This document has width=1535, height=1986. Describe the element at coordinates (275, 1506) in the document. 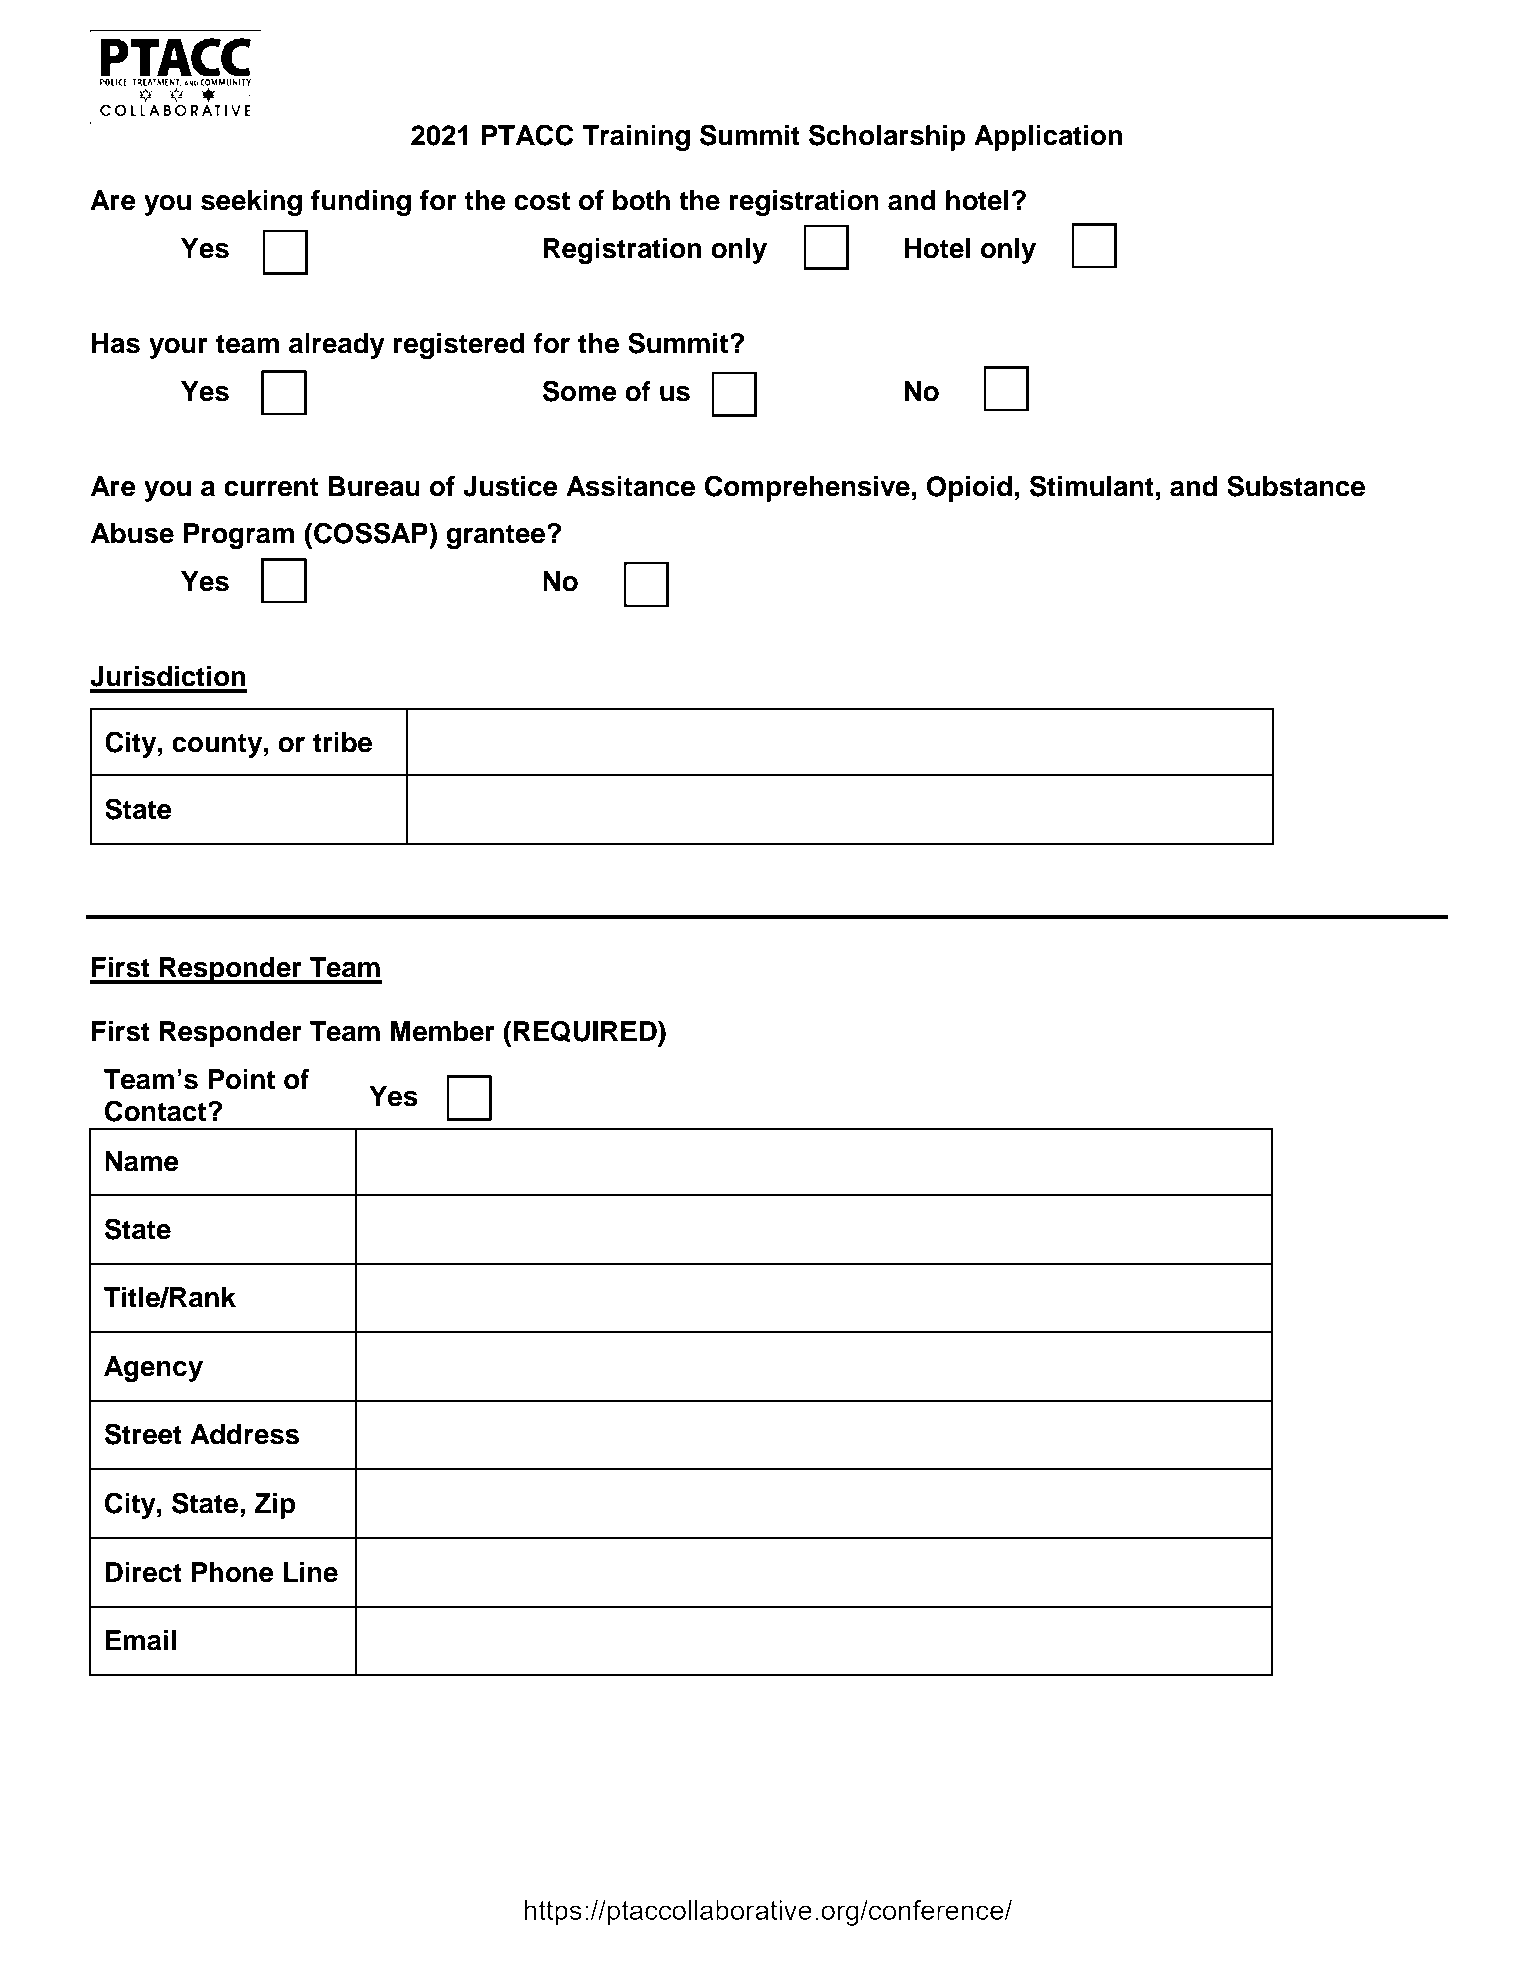

I see `Zip` at that location.
